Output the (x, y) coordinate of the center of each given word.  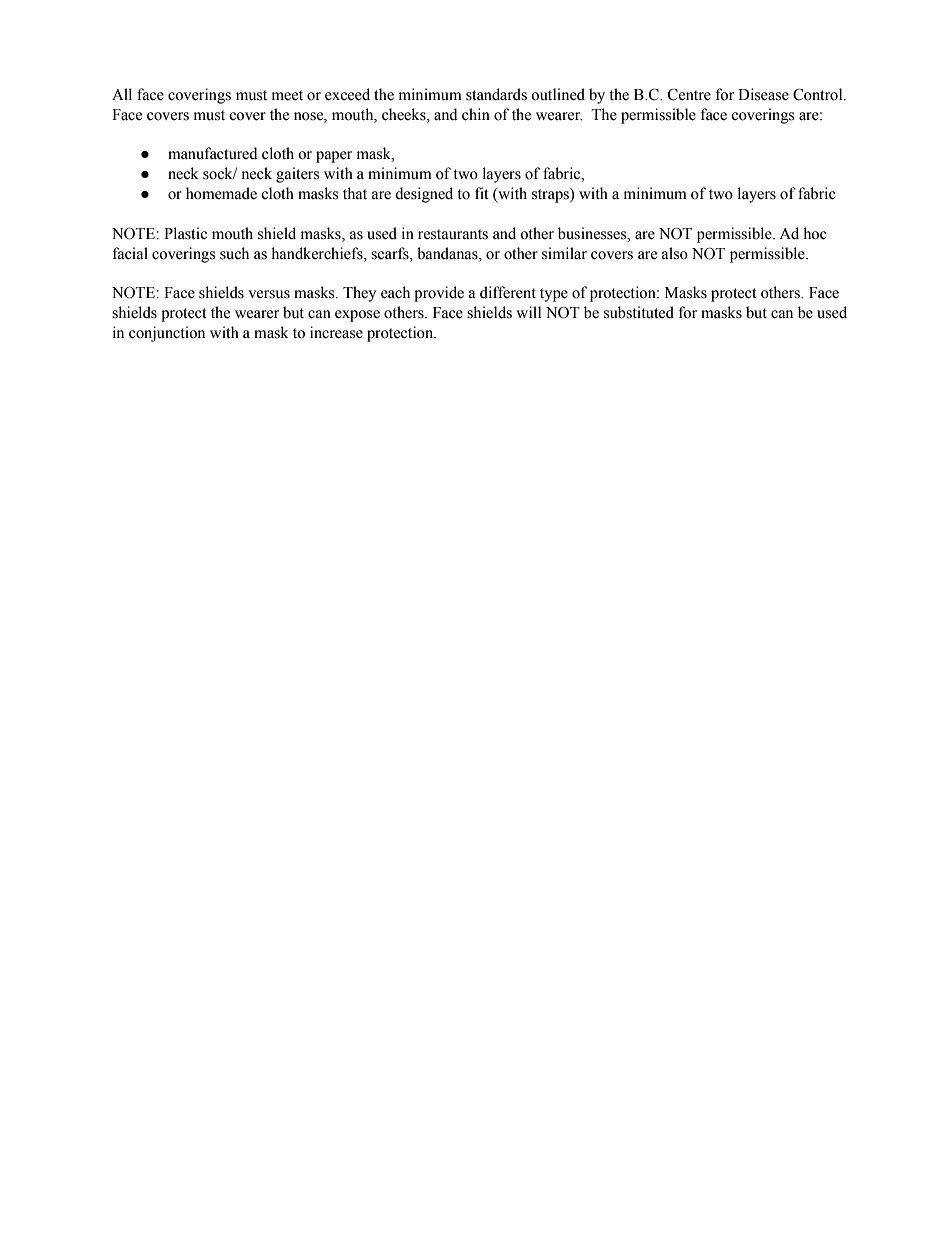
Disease (763, 94)
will (528, 312)
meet (287, 95)
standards (496, 94)
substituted (639, 312)
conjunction (167, 334)
